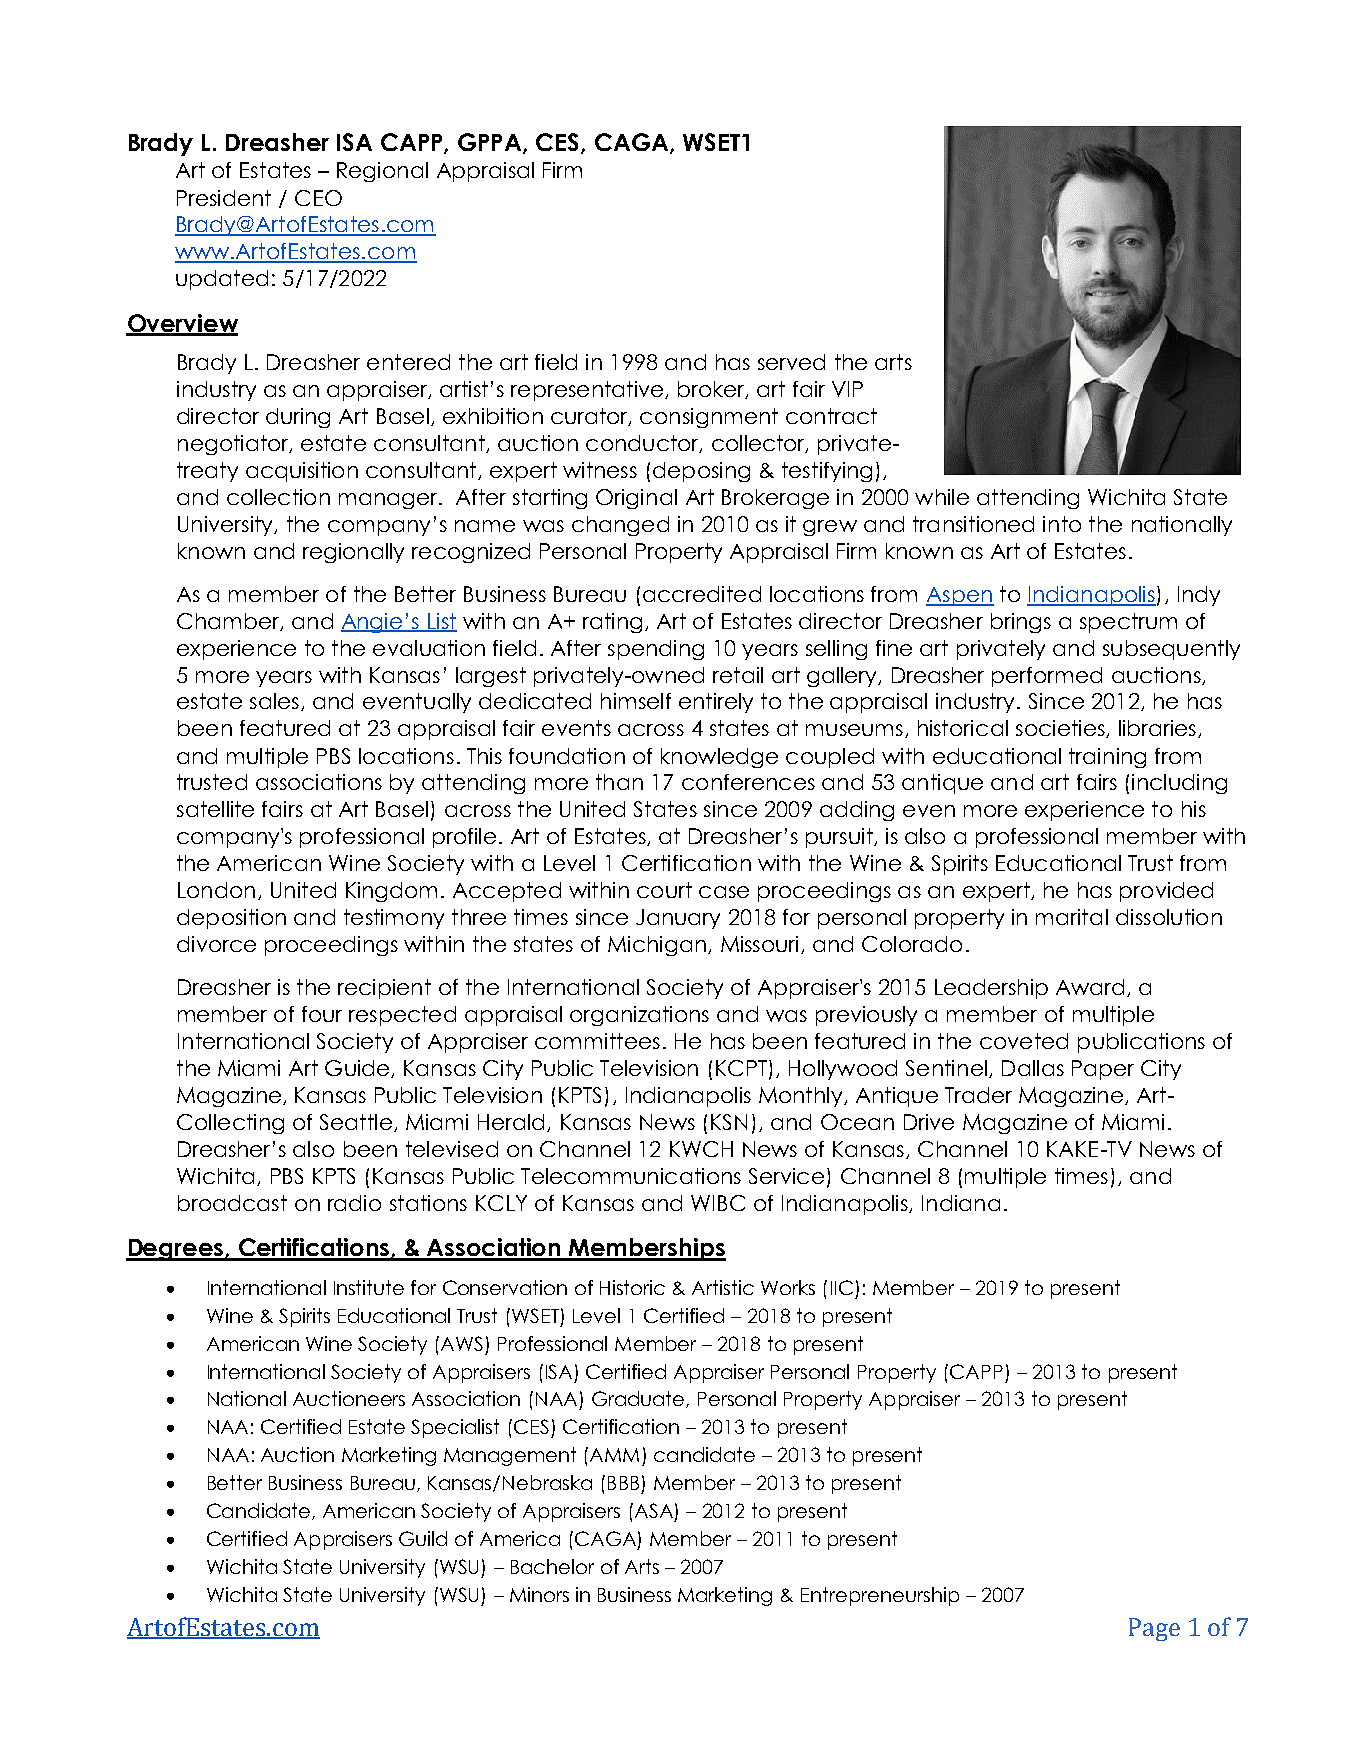 The height and width of the page is (1741, 1345). I want to click on sales, so click(274, 701).
